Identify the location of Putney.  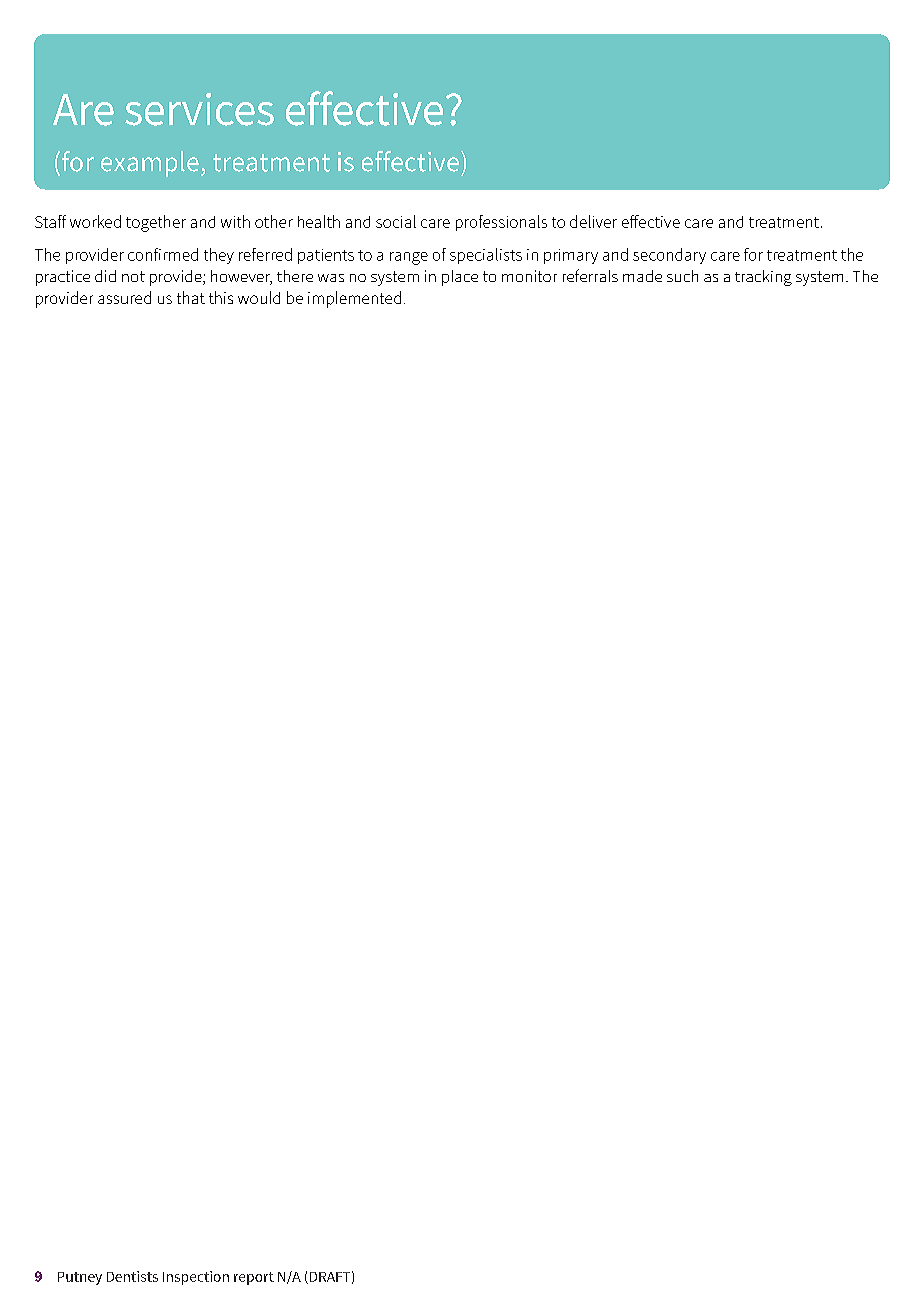
(80, 1278).
